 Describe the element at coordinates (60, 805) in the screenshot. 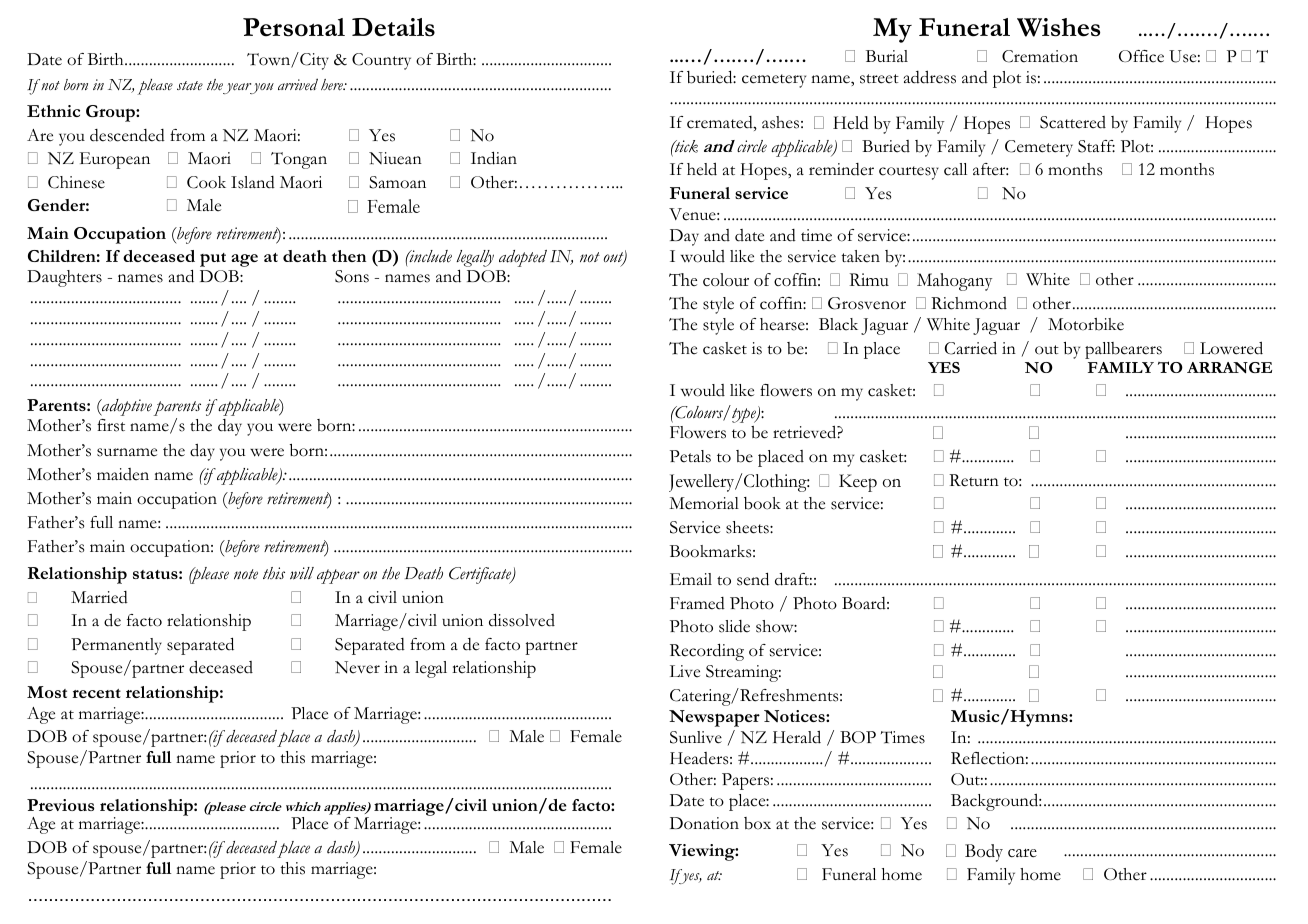

I see `Previous` at that location.
